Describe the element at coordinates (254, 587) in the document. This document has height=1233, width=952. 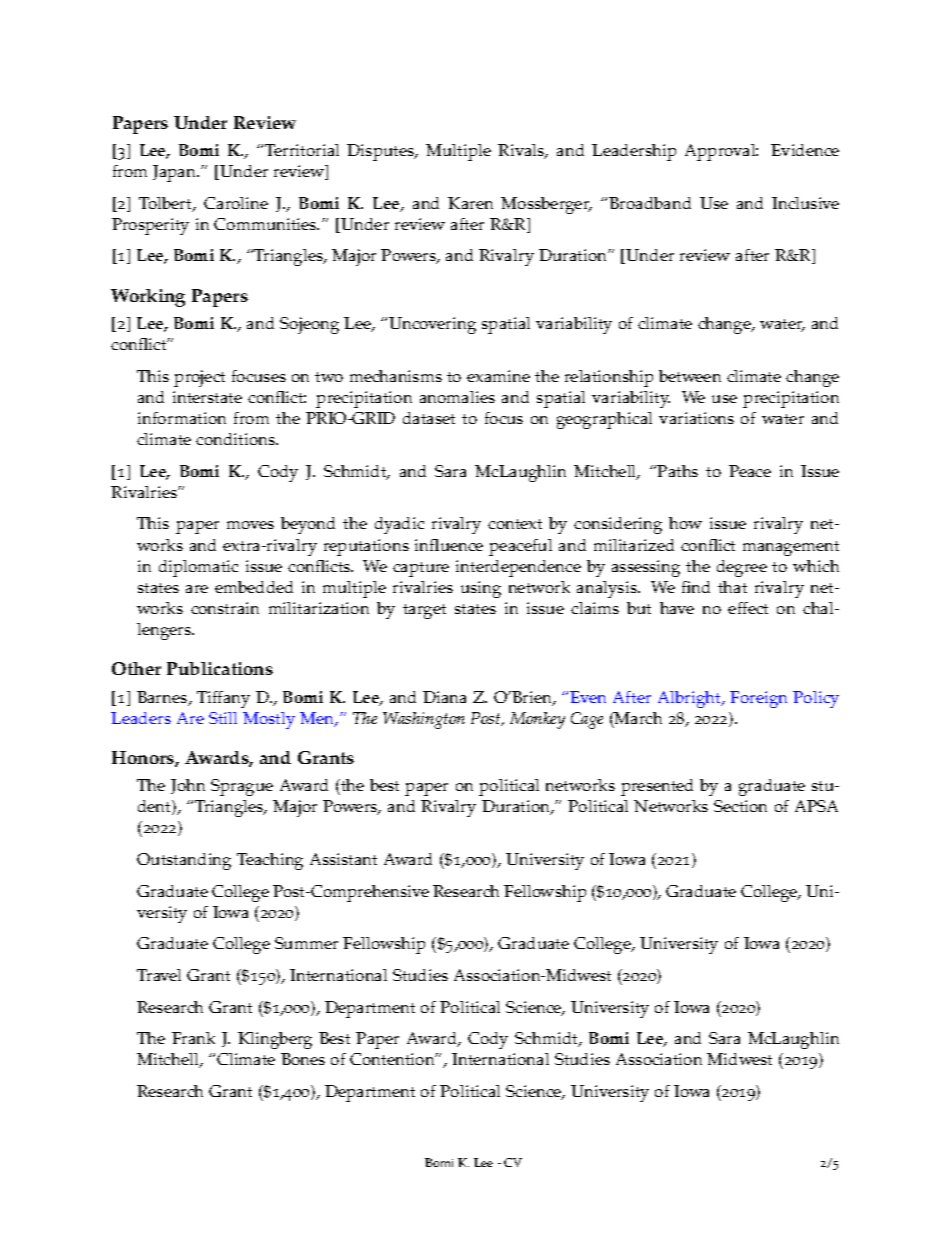
I see `embedded` at that location.
